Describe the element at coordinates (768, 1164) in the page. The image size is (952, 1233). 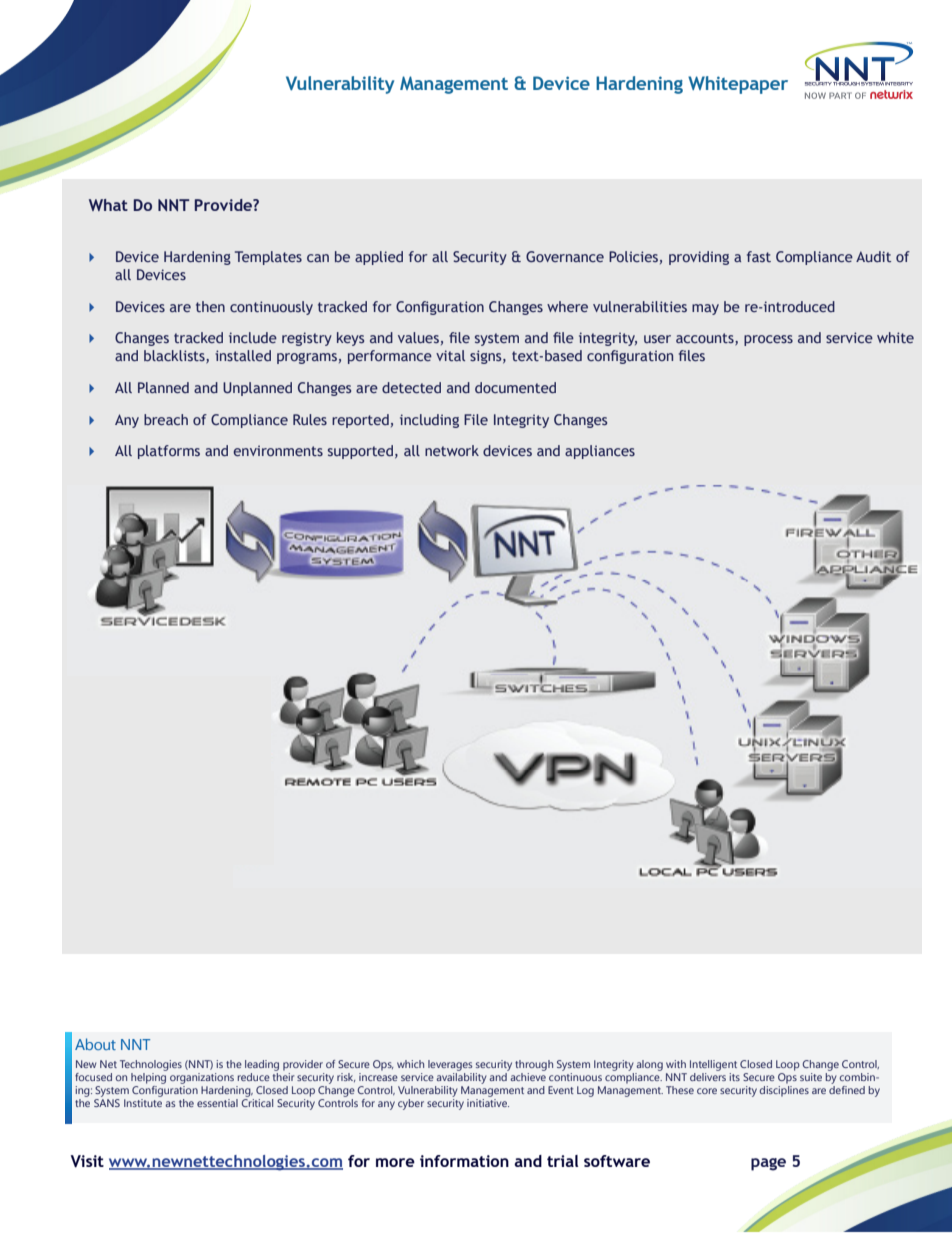
I see `page` at that location.
